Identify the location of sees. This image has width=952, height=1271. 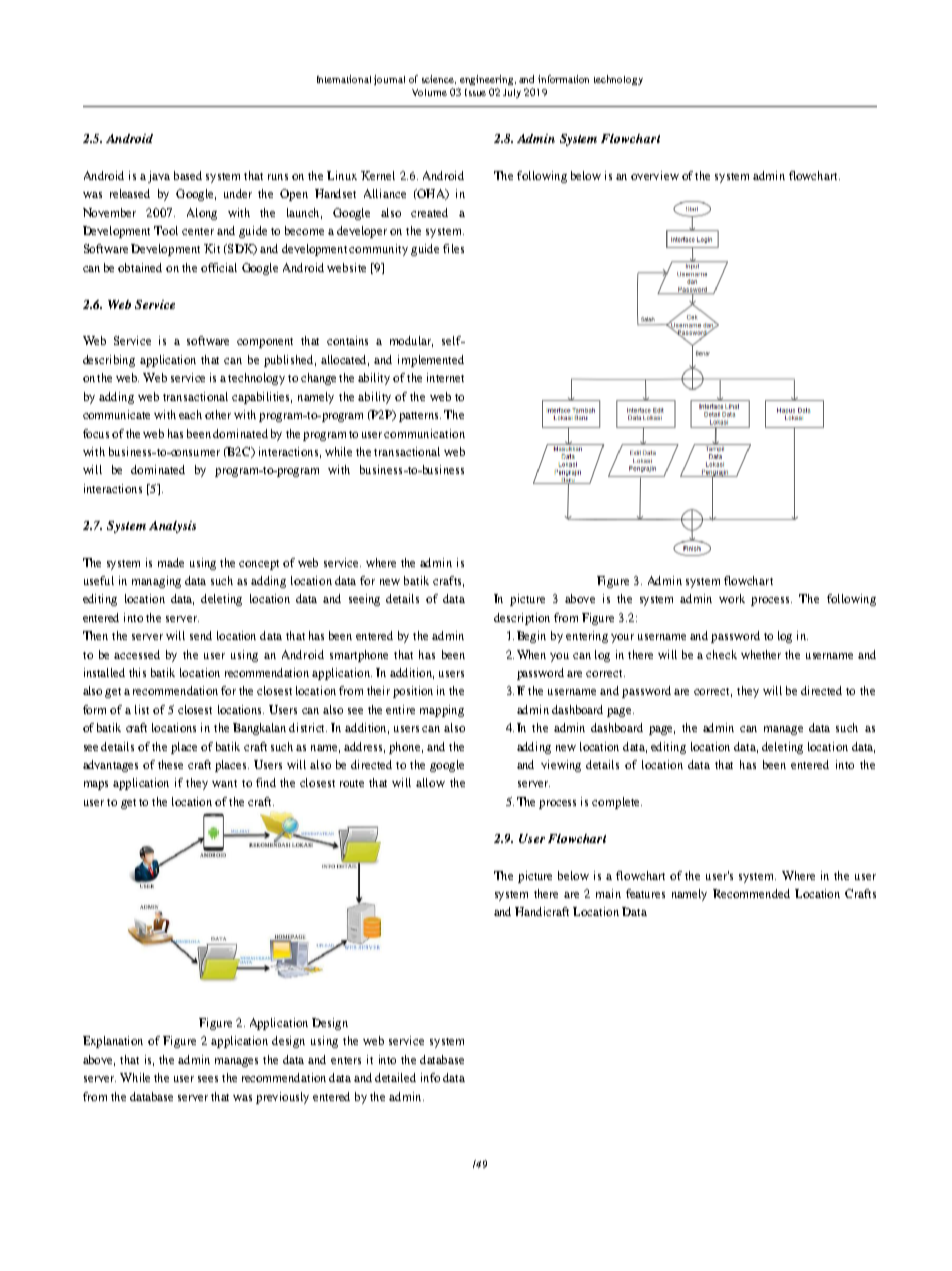
(208, 1079).
